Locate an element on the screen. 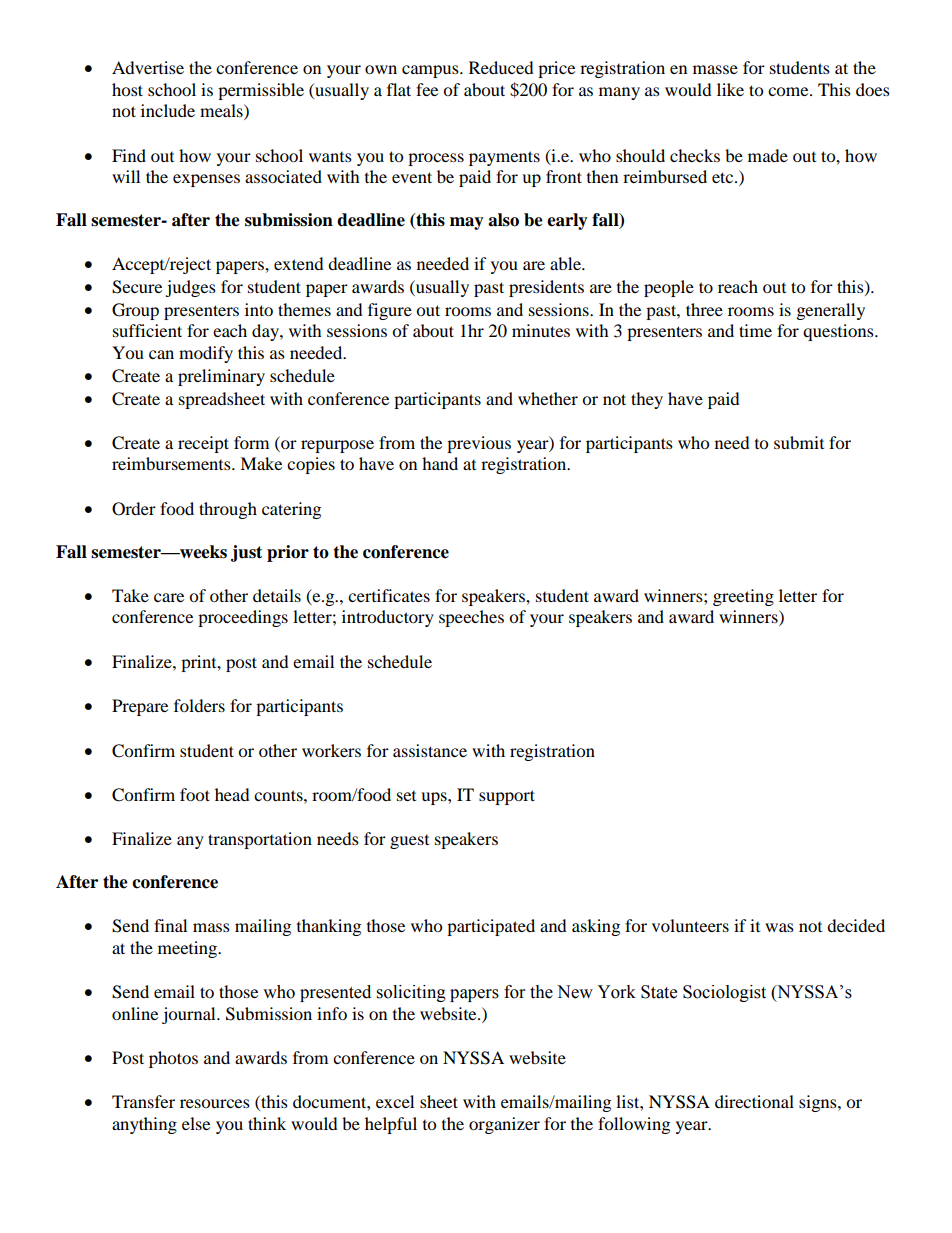 The height and width of the screenshot is (1233, 952). organizer is located at coordinates (504, 1125).
